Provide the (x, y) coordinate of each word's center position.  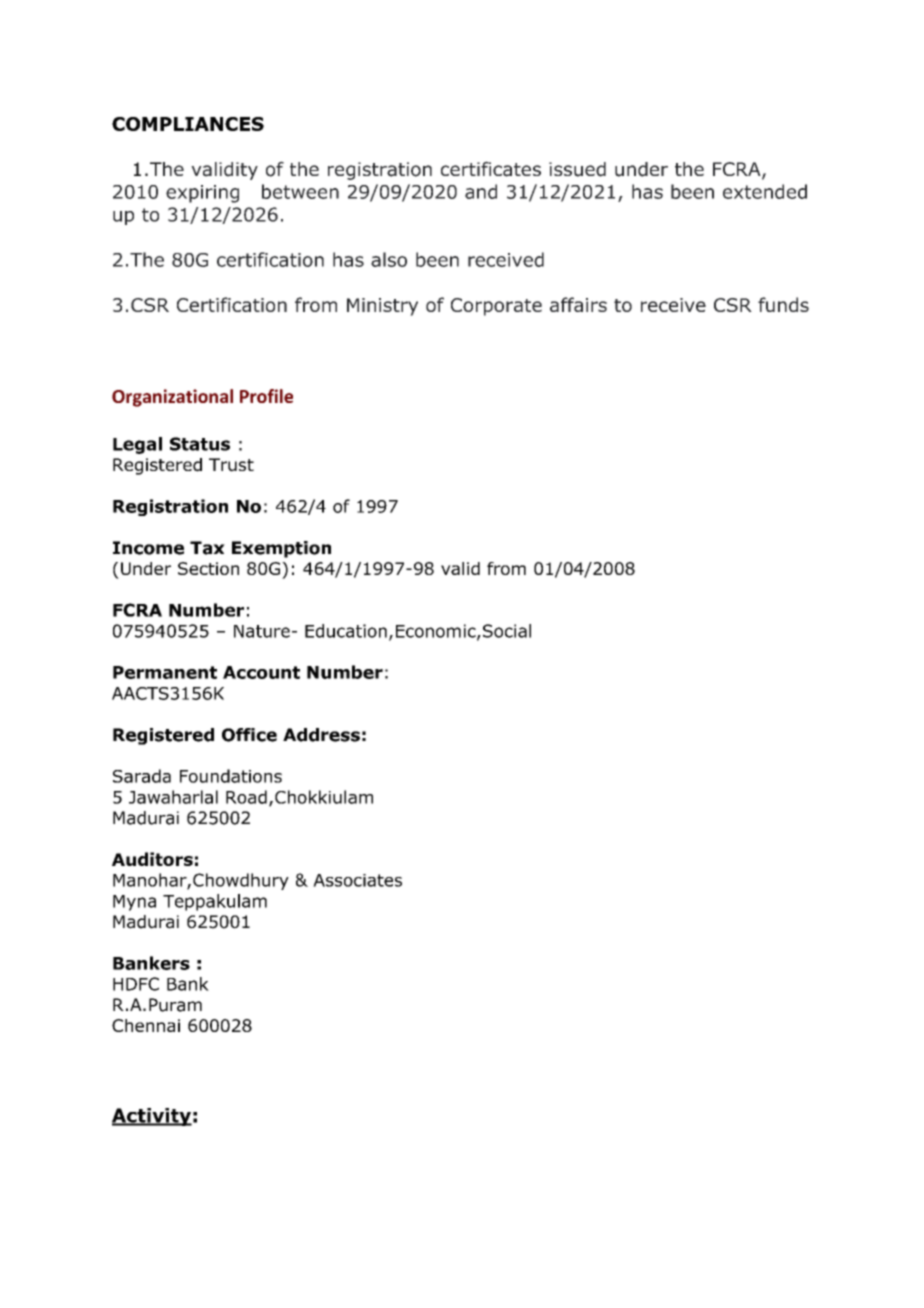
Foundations (231, 776)
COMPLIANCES (188, 124)
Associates (357, 880)
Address (321, 735)
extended (765, 191)
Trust (231, 465)
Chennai (146, 1025)
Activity (152, 1117)
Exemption (281, 549)
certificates (491, 169)
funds (783, 304)
